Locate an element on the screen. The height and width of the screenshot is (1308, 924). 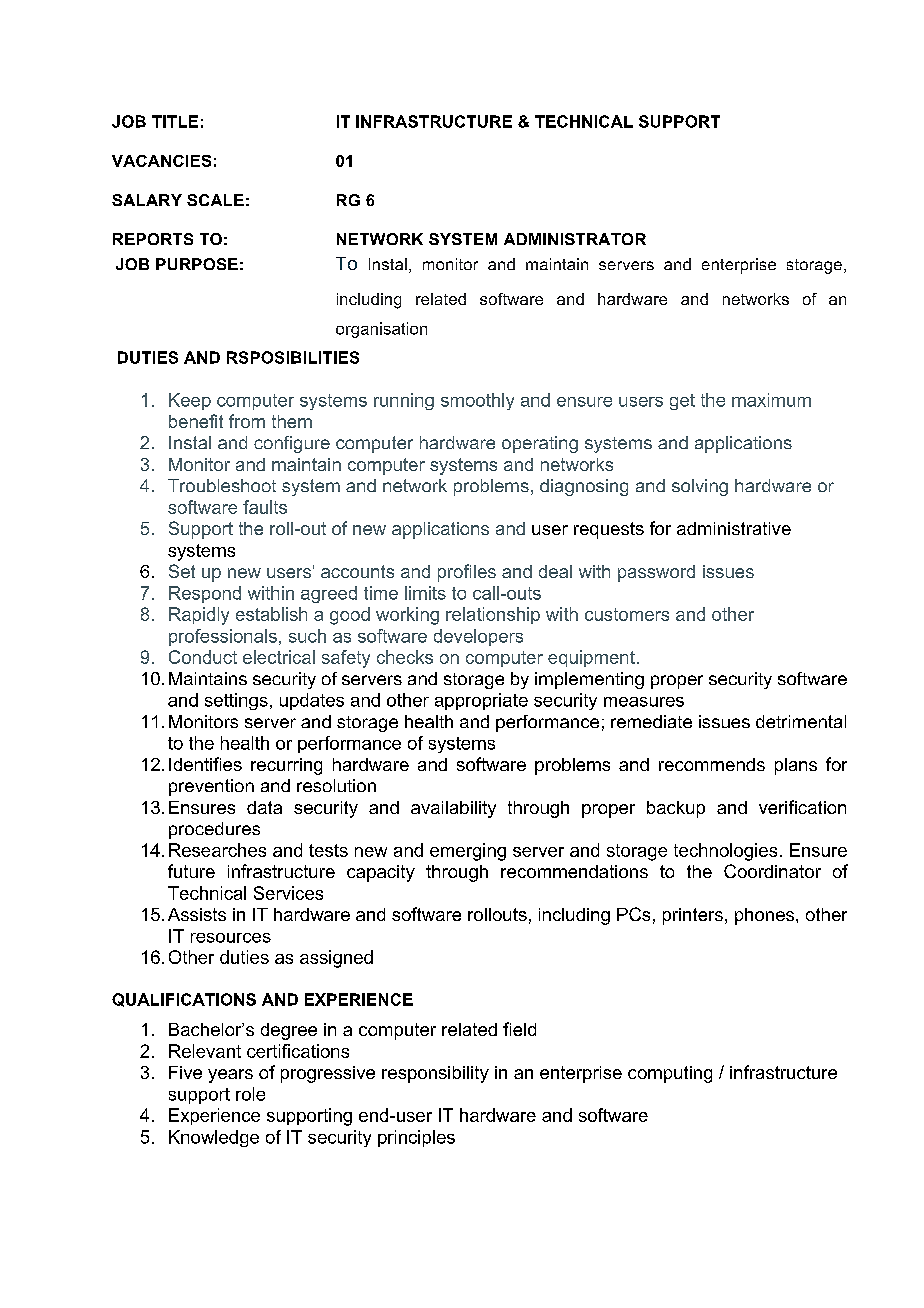
maximum is located at coordinates (771, 400).
